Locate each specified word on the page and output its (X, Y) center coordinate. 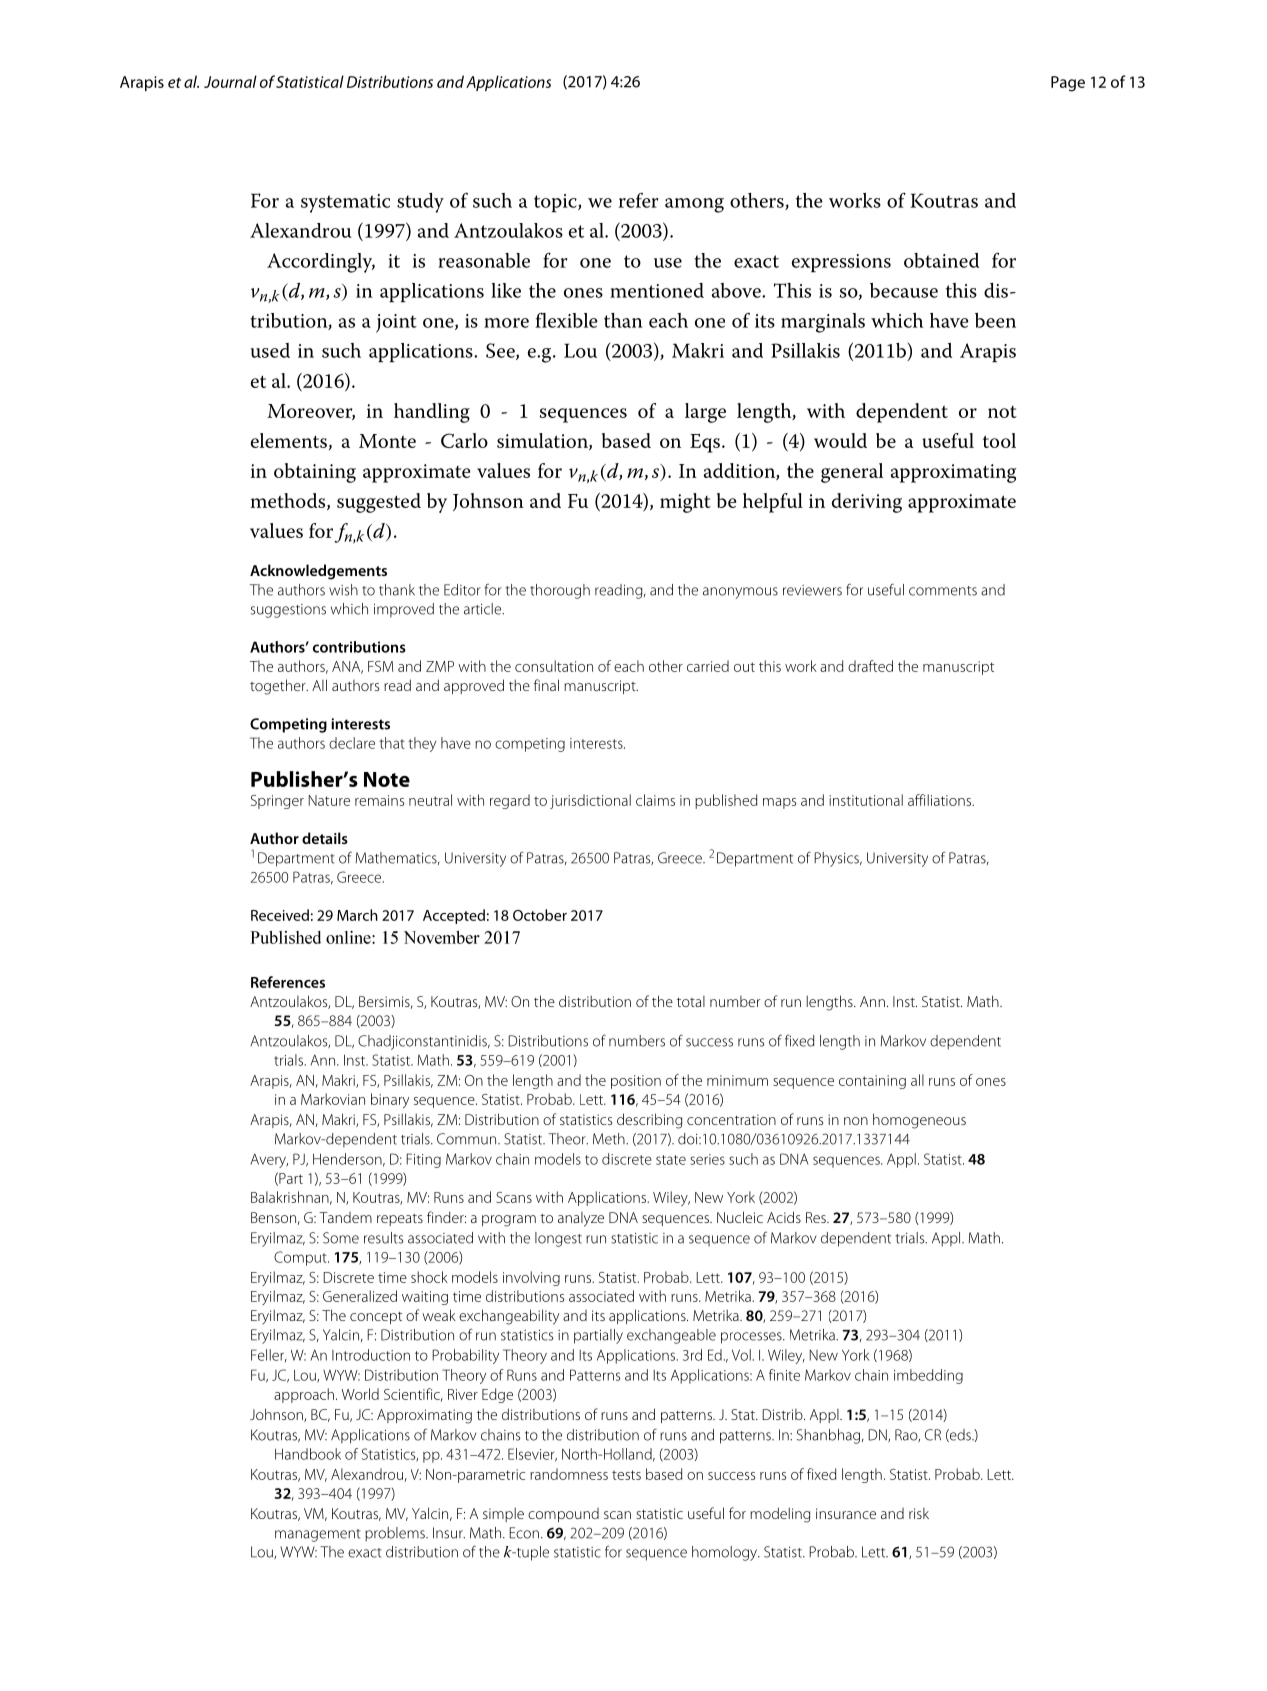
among (694, 205)
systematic (345, 203)
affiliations (940, 800)
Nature (329, 800)
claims (655, 800)
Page (1068, 84)
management (318, 1535)
